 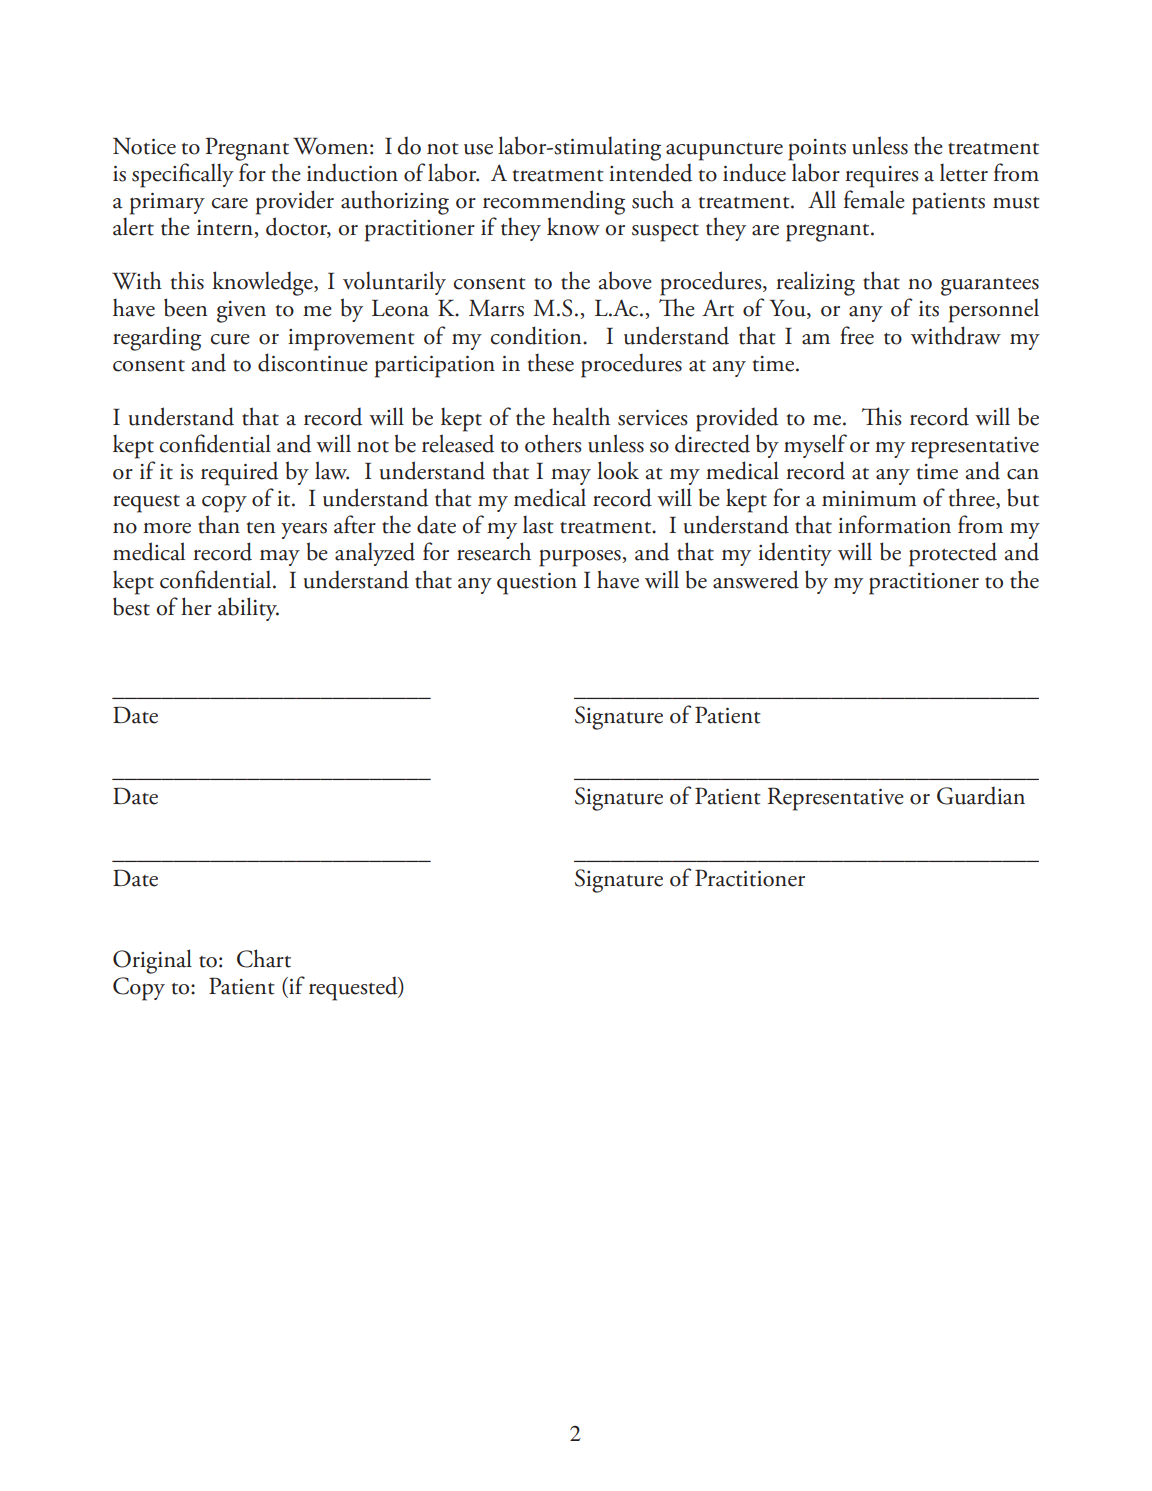 What do you see at coordinates (248, 609) in the page?
I see `ability` at bounding box center [248, 609].
